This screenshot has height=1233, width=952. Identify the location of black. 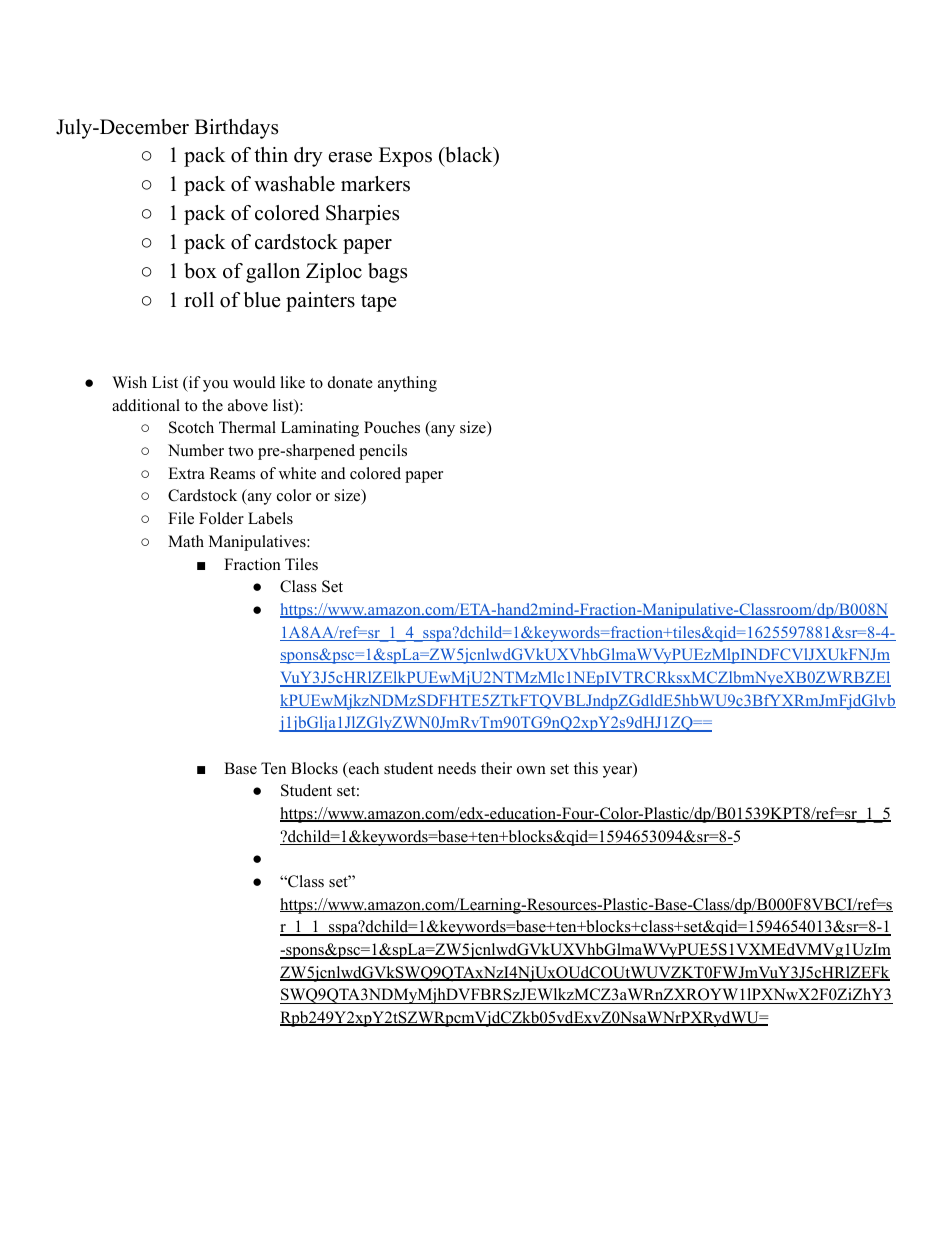
(469, 156).
